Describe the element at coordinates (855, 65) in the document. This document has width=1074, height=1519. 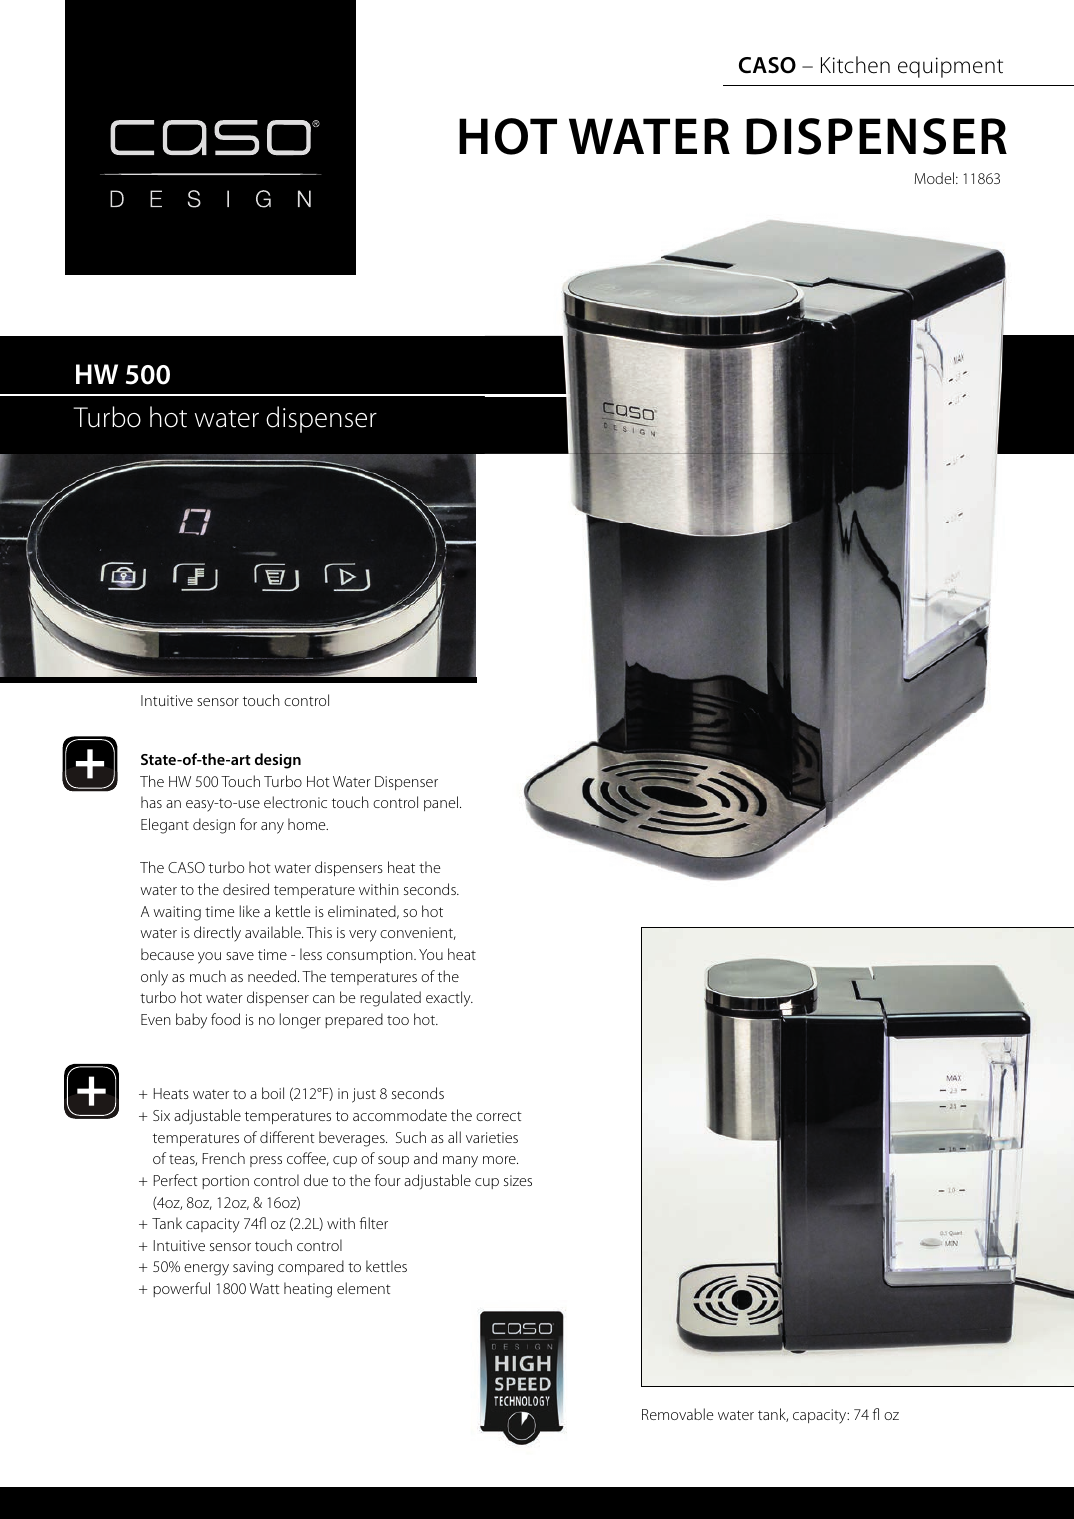
I see `Kitchen` at that location.
